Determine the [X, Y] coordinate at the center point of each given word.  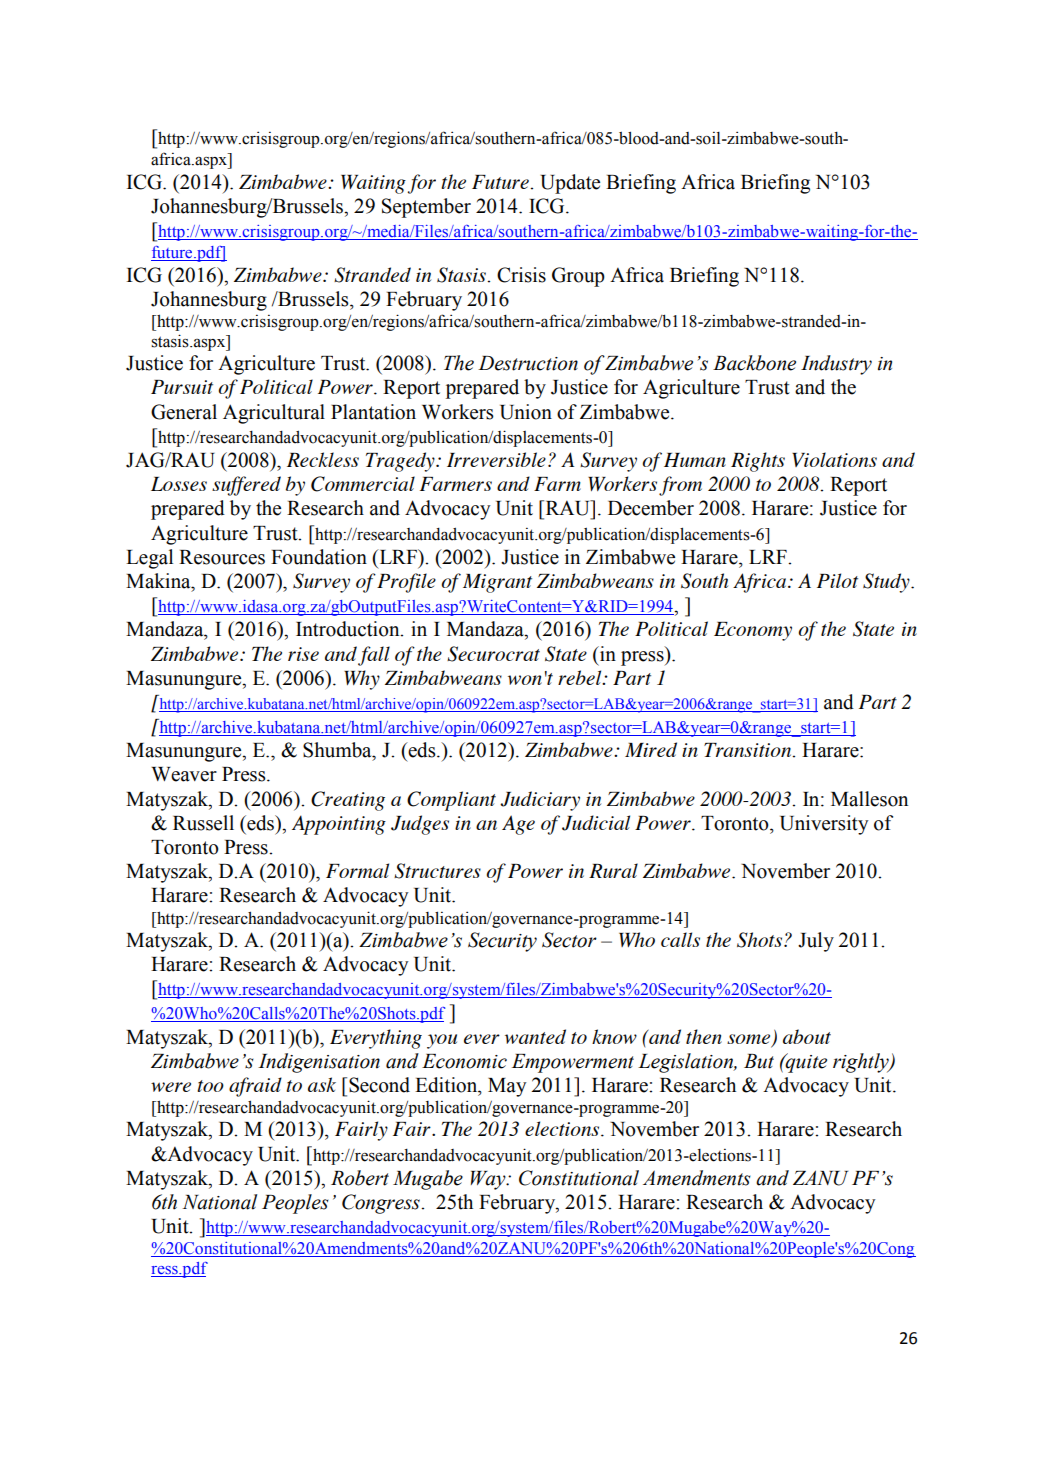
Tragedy [401, 462]
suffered [246, 486]
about [807, 1036]
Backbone [754, 363]
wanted [535, 1036]
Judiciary [540, 801]
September [426, 208]
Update [570, 184]
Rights [758, 462]
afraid [255, 1087]
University [824, 825]
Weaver [184, 774]
